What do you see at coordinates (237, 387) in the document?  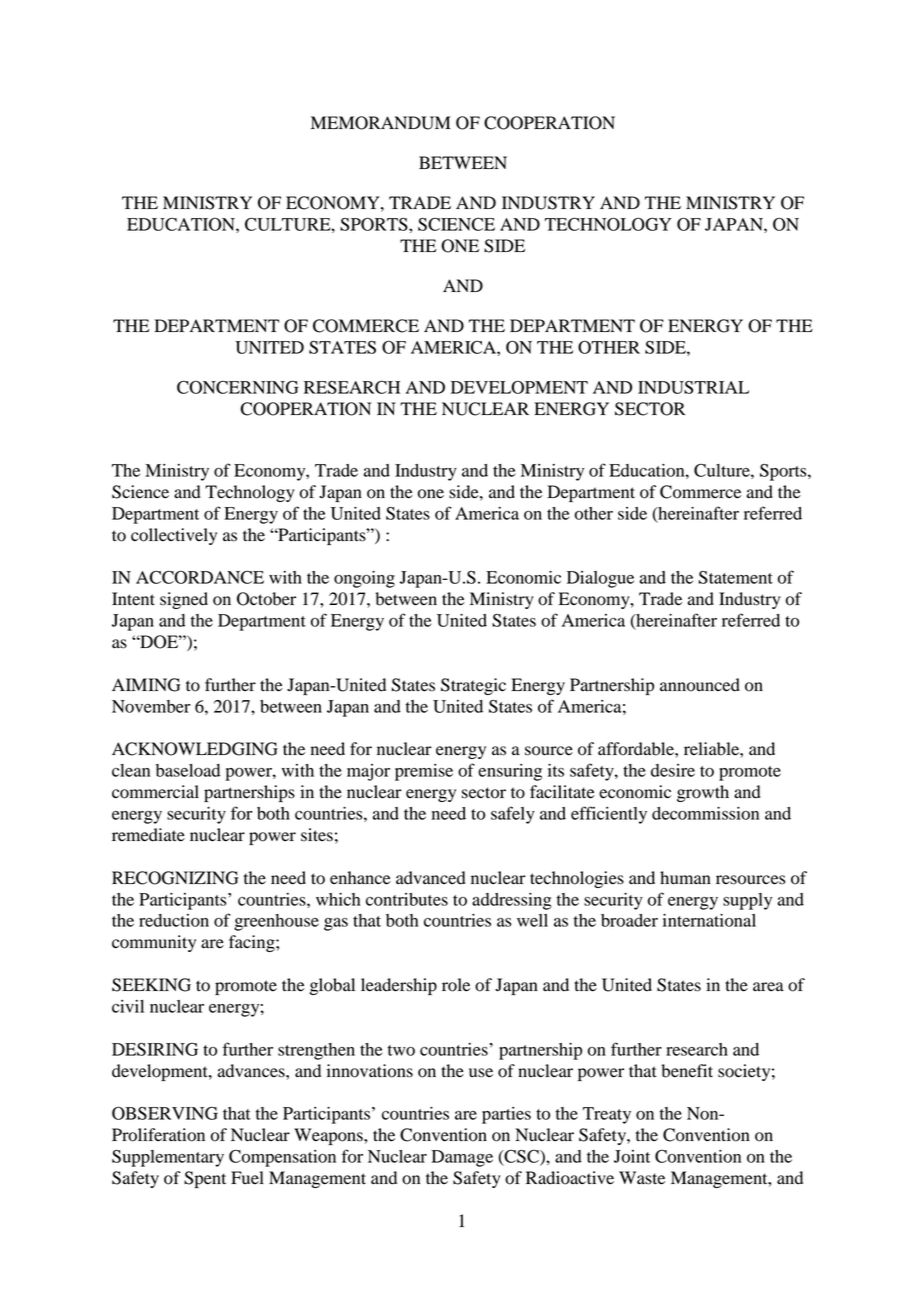 I see `CONCERNING` at bounding box center [237, 387].
